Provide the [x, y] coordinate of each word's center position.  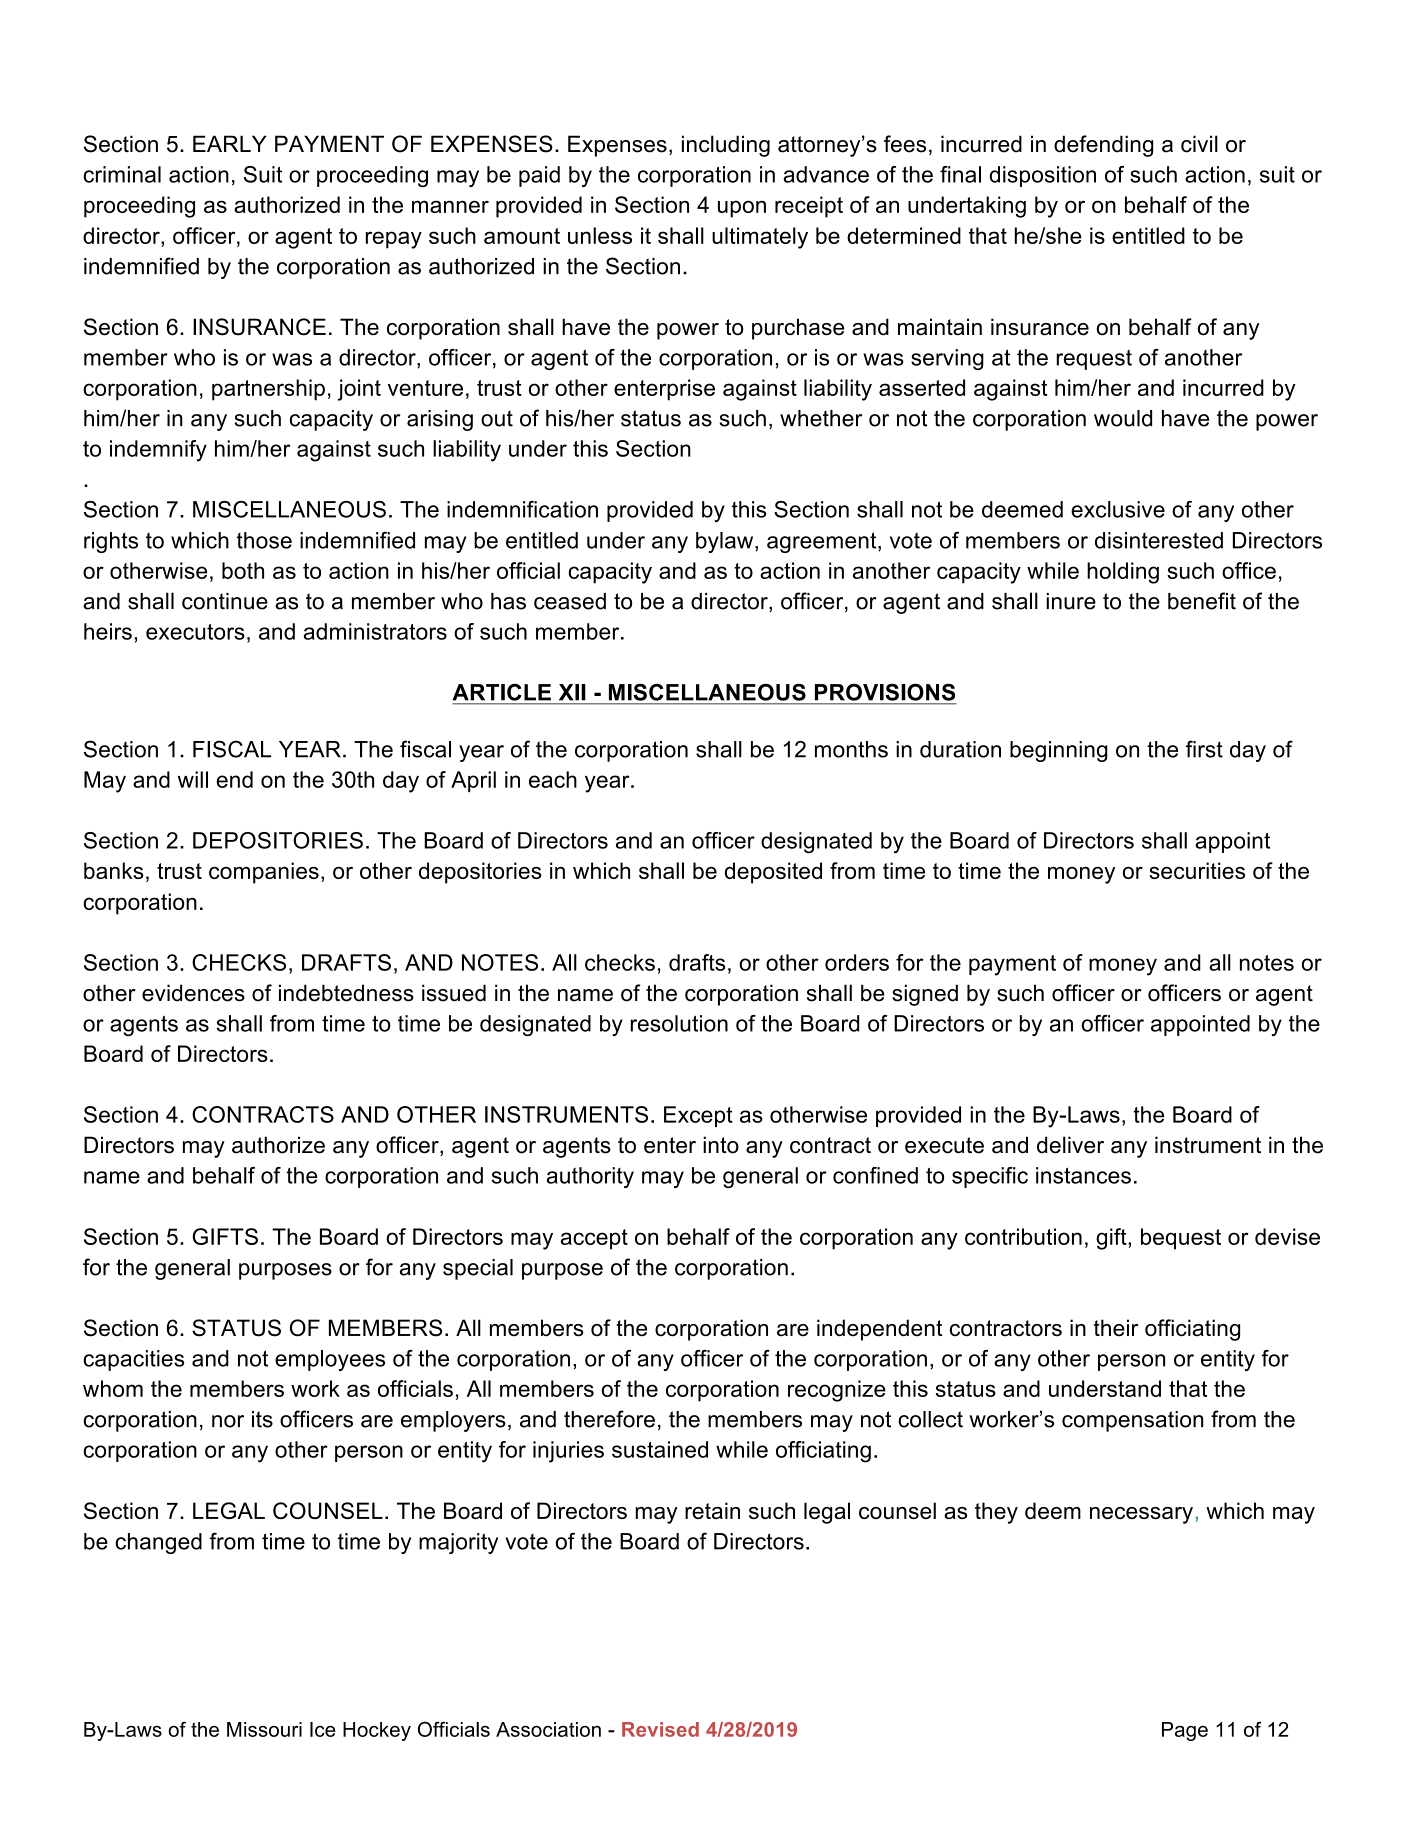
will [193, 779]
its [262, 1419]
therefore [609, 1419]
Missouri [264, 1729]
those [264, 540]
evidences [193, 993]
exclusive [1118, 509]
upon [742, 209]
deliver [1070, 1145]
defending [1104, 146]
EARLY [229, 143]
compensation [1132, 1421]
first [1204, 749]
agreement [823, 542]
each [553, 779]
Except [698, 1116]
